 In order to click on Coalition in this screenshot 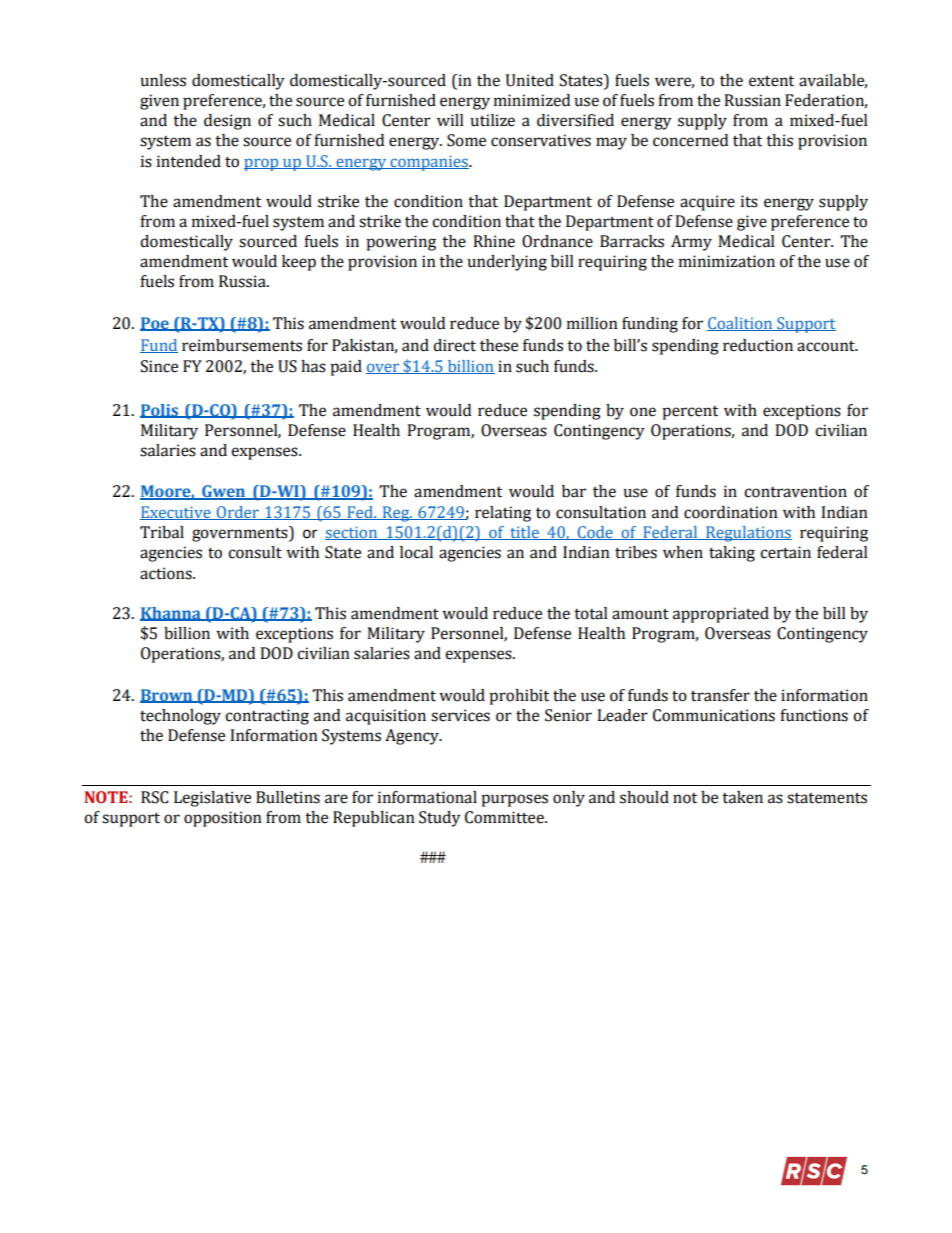, I will do `click(741, 324)`.
